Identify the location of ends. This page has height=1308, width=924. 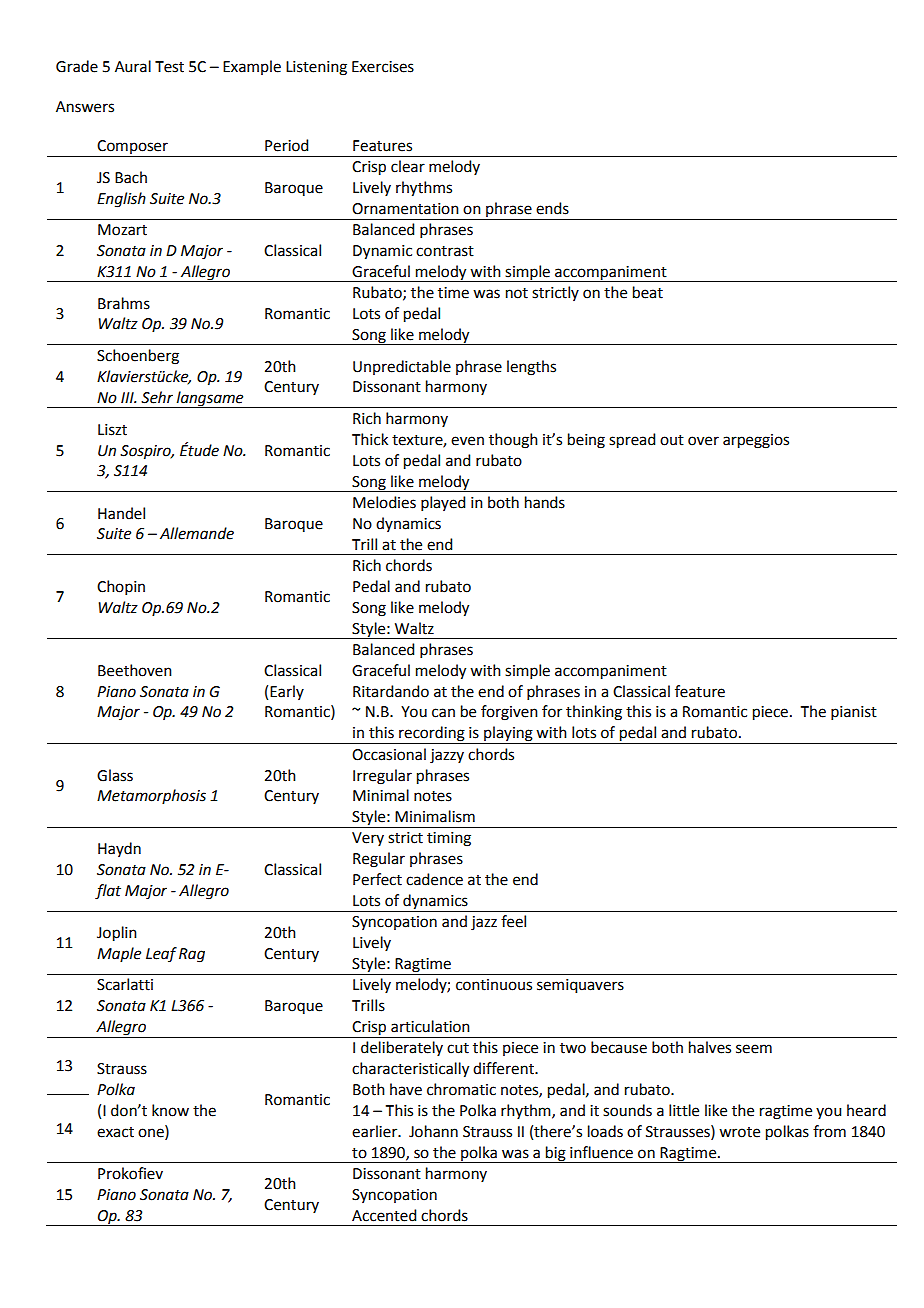
(552, 208).
